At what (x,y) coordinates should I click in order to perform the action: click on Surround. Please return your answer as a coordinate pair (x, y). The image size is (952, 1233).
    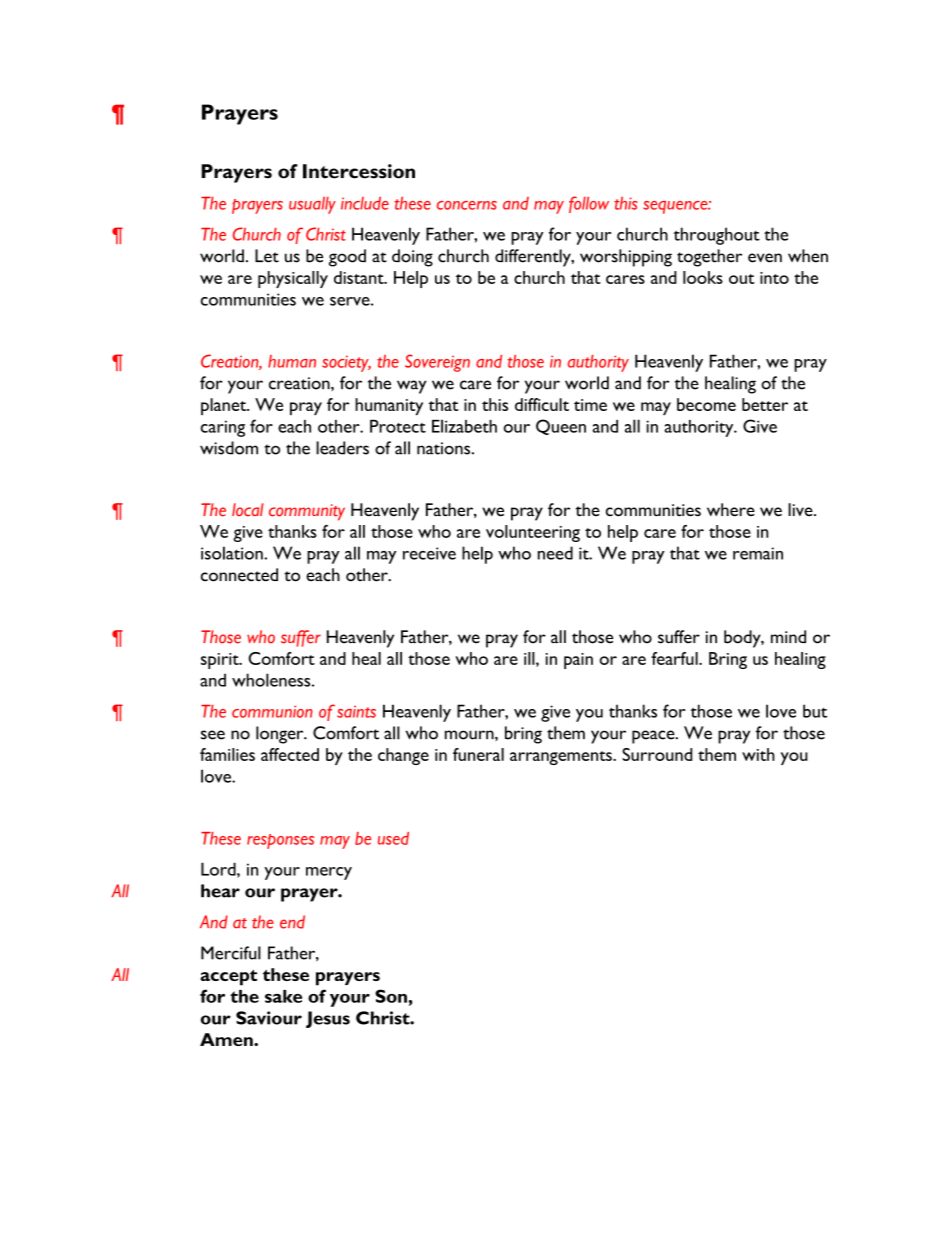
    Looking at the image, I should click on (657, 754).
